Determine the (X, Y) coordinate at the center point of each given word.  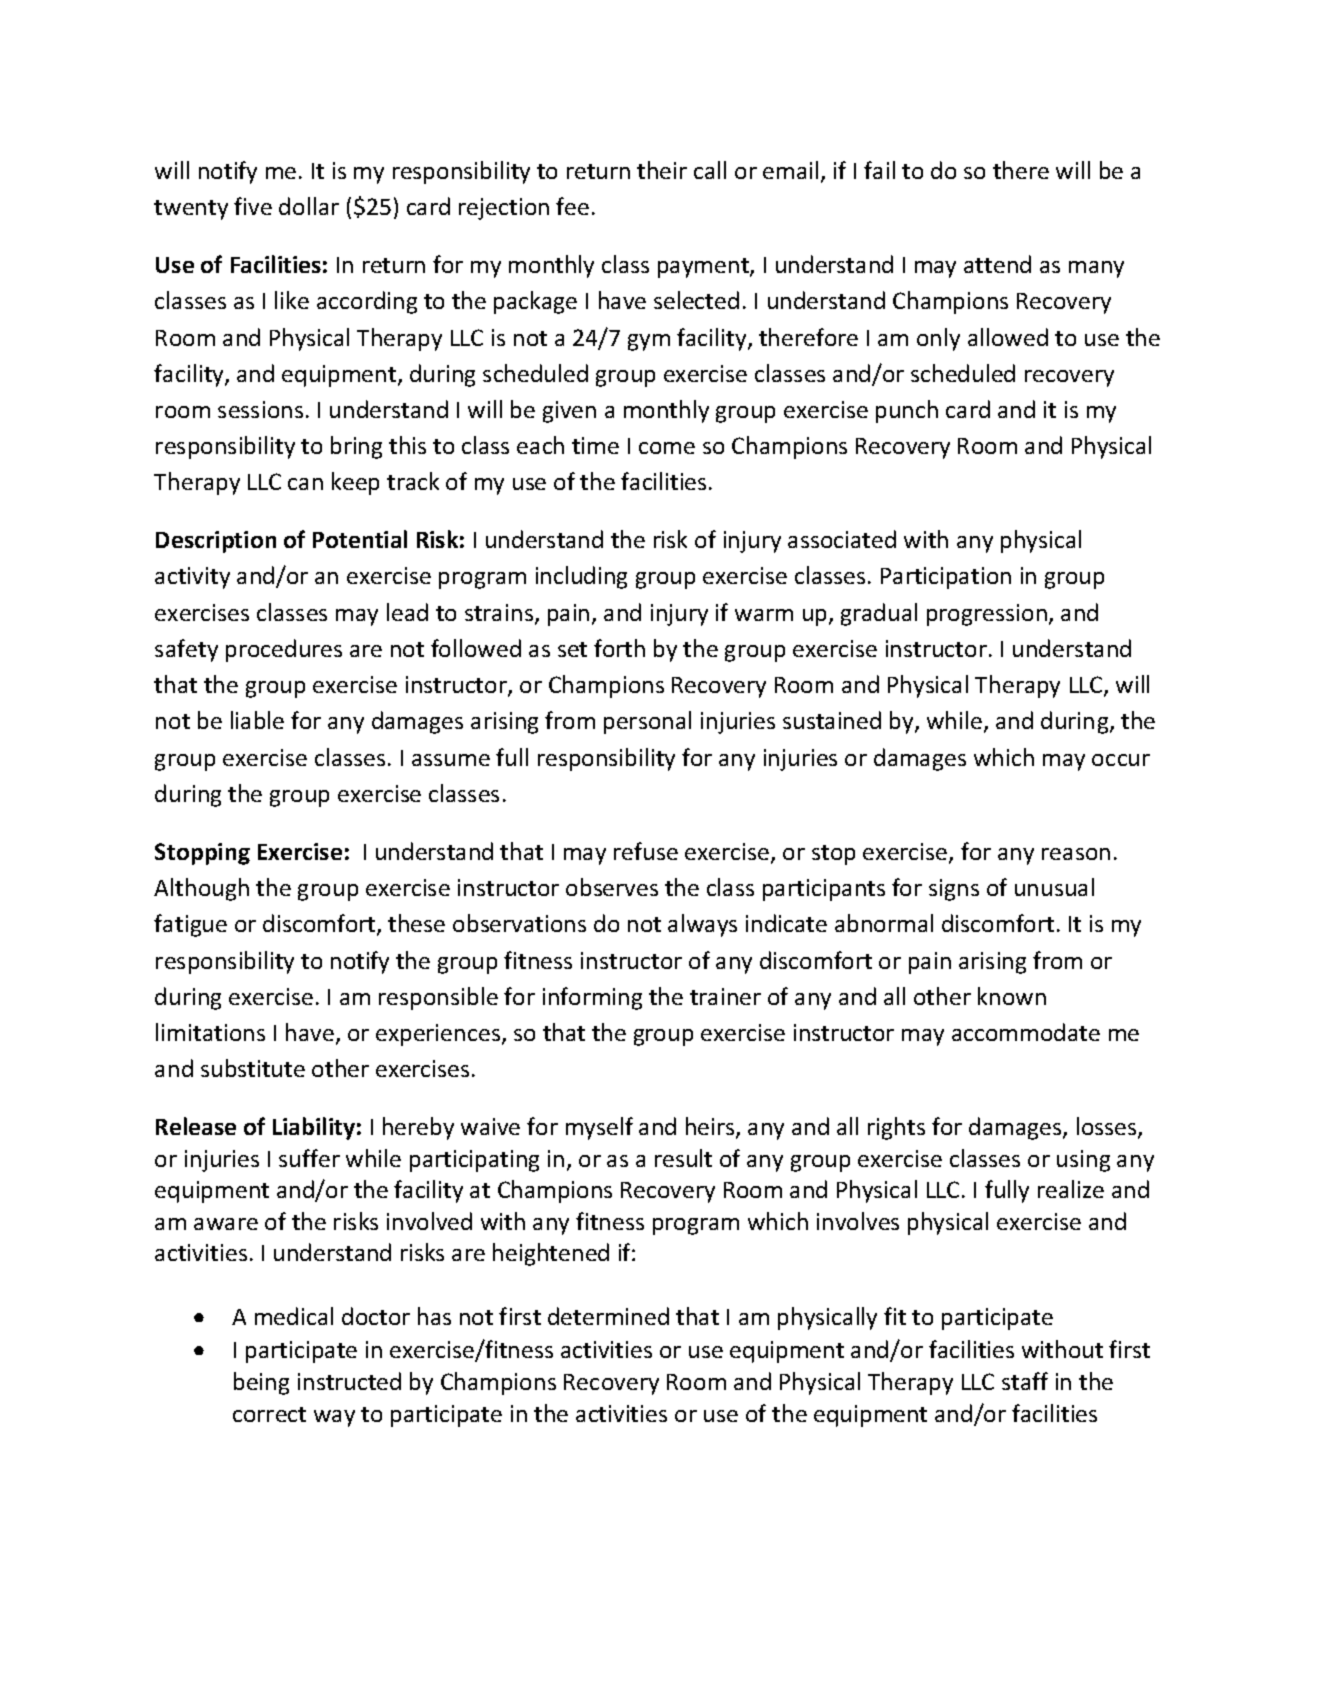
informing (592, 998)
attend (997, 264)
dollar (309, 206)
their (662, 170)
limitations (210, 1032)
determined (608, 1316)
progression (987, 615)
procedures (284, 650)
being (261, 1383)
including (581, 577)
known (1012, 996)
